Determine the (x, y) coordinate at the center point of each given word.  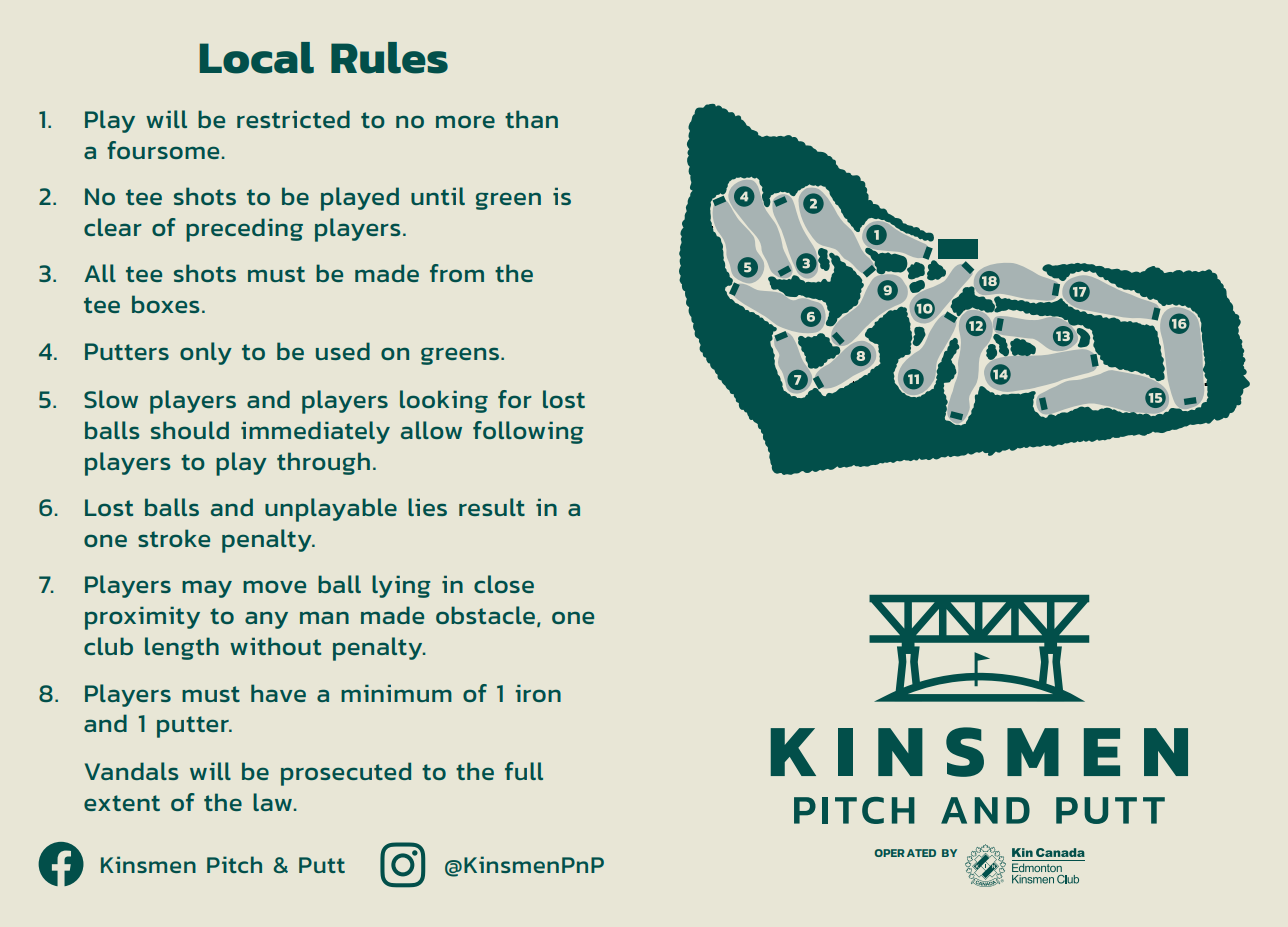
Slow (111, 399)
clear (113, 227)
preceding (244, 230)
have (278, 693)
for (515, 399)
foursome (163, 150)
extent (122, 803)
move (274, 586)
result (492, 507)
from (457, 273)
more (465, 121)
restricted (293, 119)
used (343, 351)
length (182, 648)
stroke (174, 538)
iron (538, 693)
